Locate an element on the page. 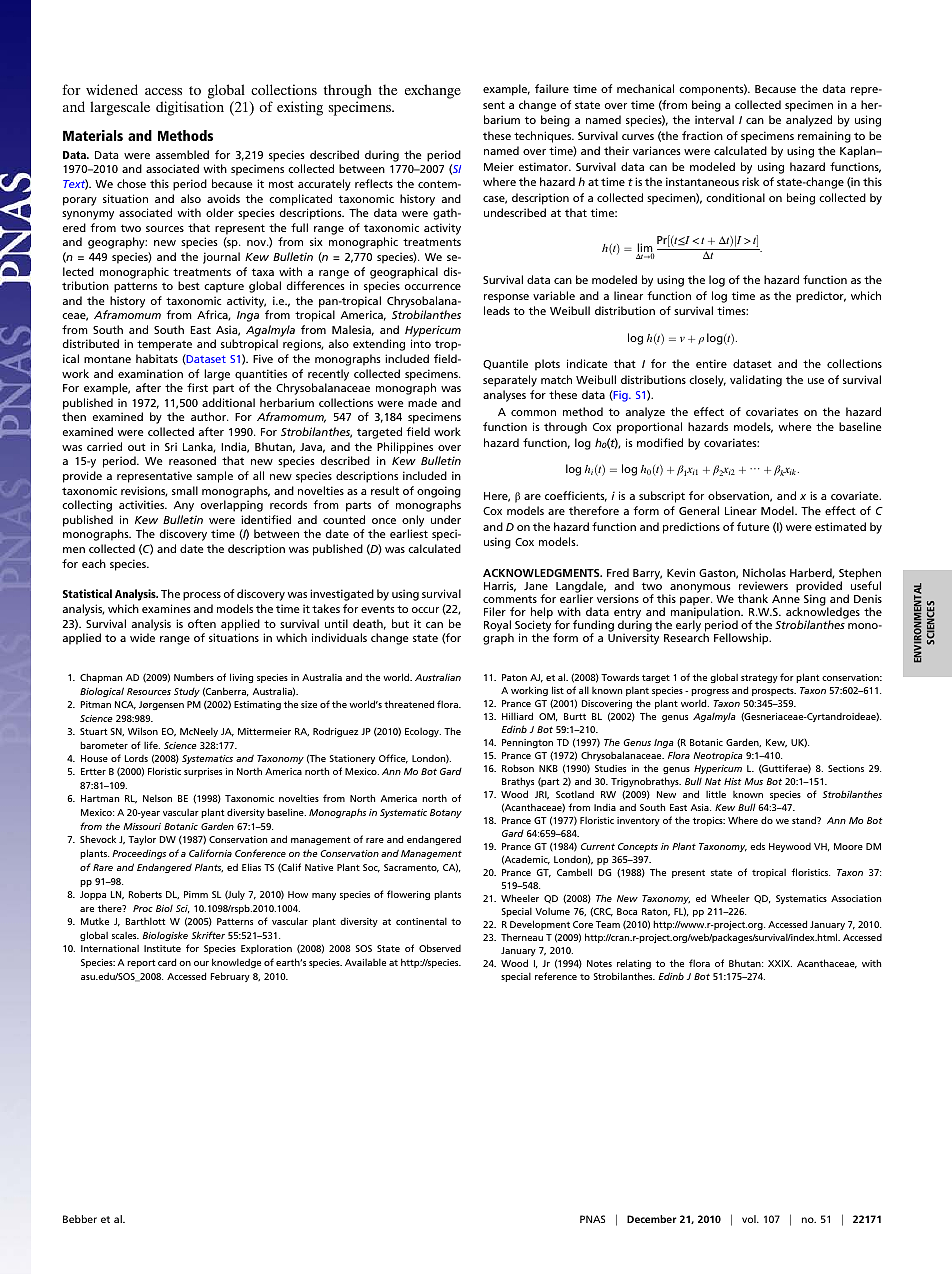 This image has height=1275, width=952. February is located at coordinates (230, 977).
